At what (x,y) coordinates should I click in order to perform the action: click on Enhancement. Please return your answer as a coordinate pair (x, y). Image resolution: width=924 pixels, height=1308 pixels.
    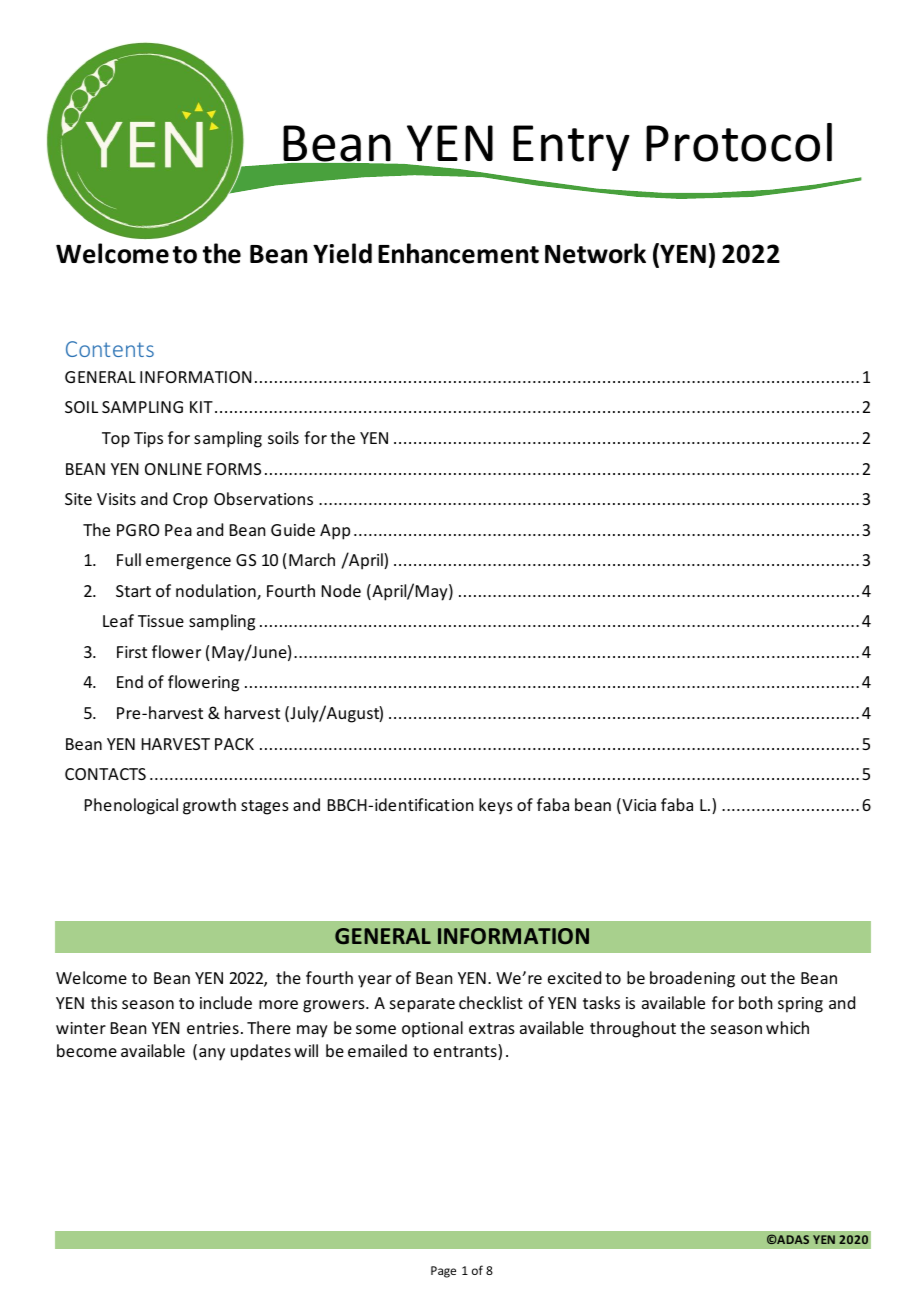
    Looking at the image, I should click on (458, 253).
